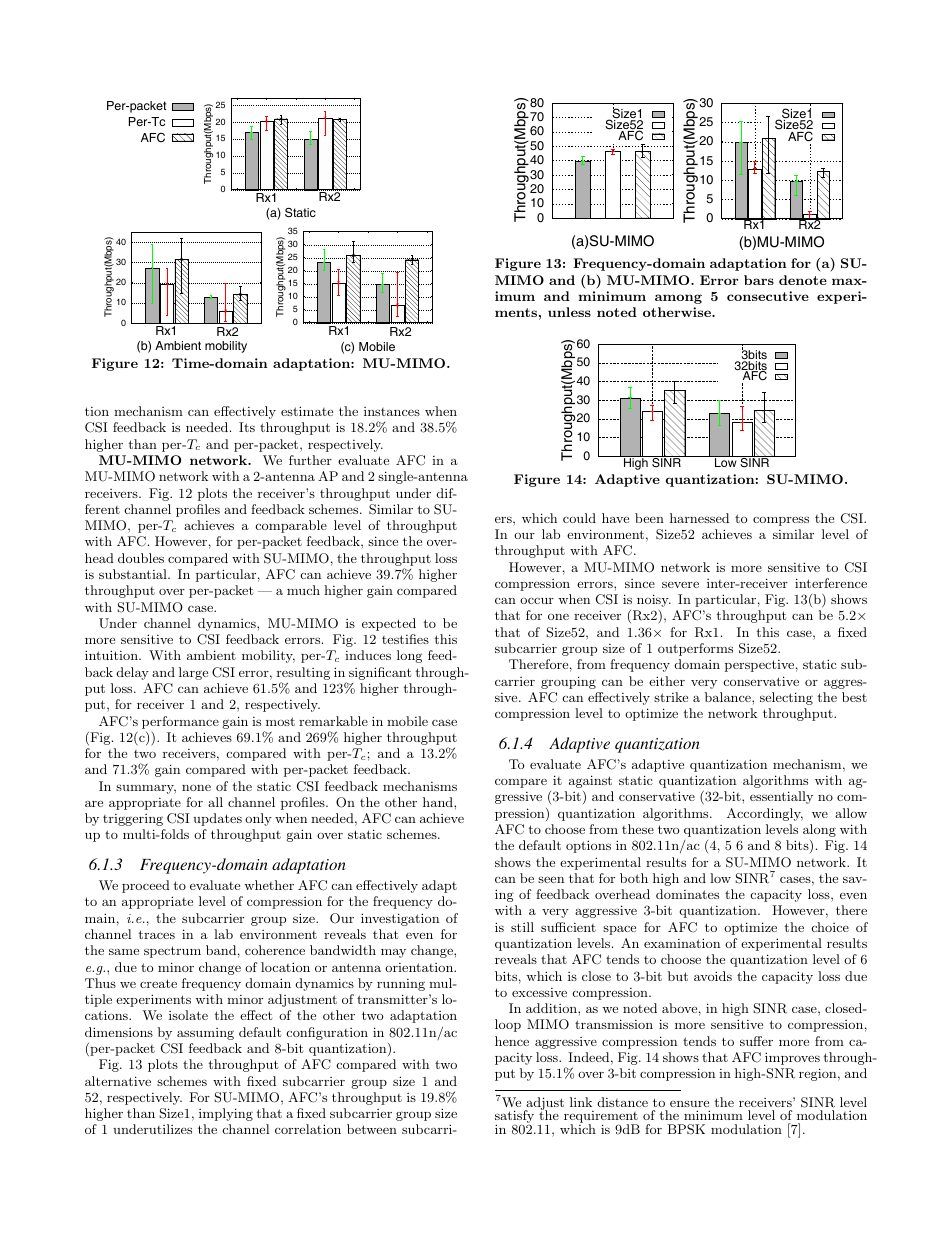 This page has width=952, height=1233. What do you see at coordinates (307, 411) in the page?
I see `estimate` at bounding box center [307, 411].
